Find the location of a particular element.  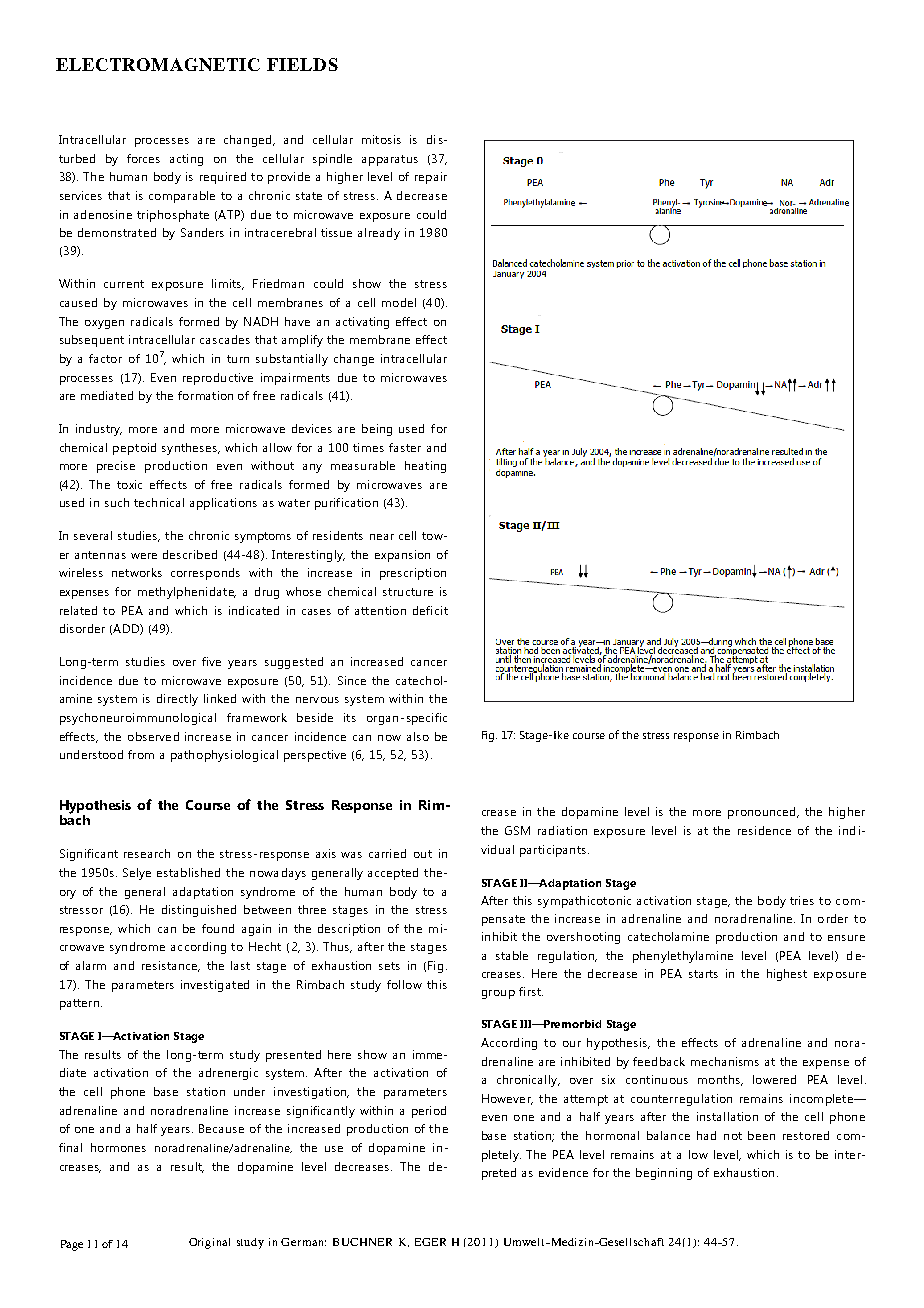

pronounced is located at coordinates (763, 813).
